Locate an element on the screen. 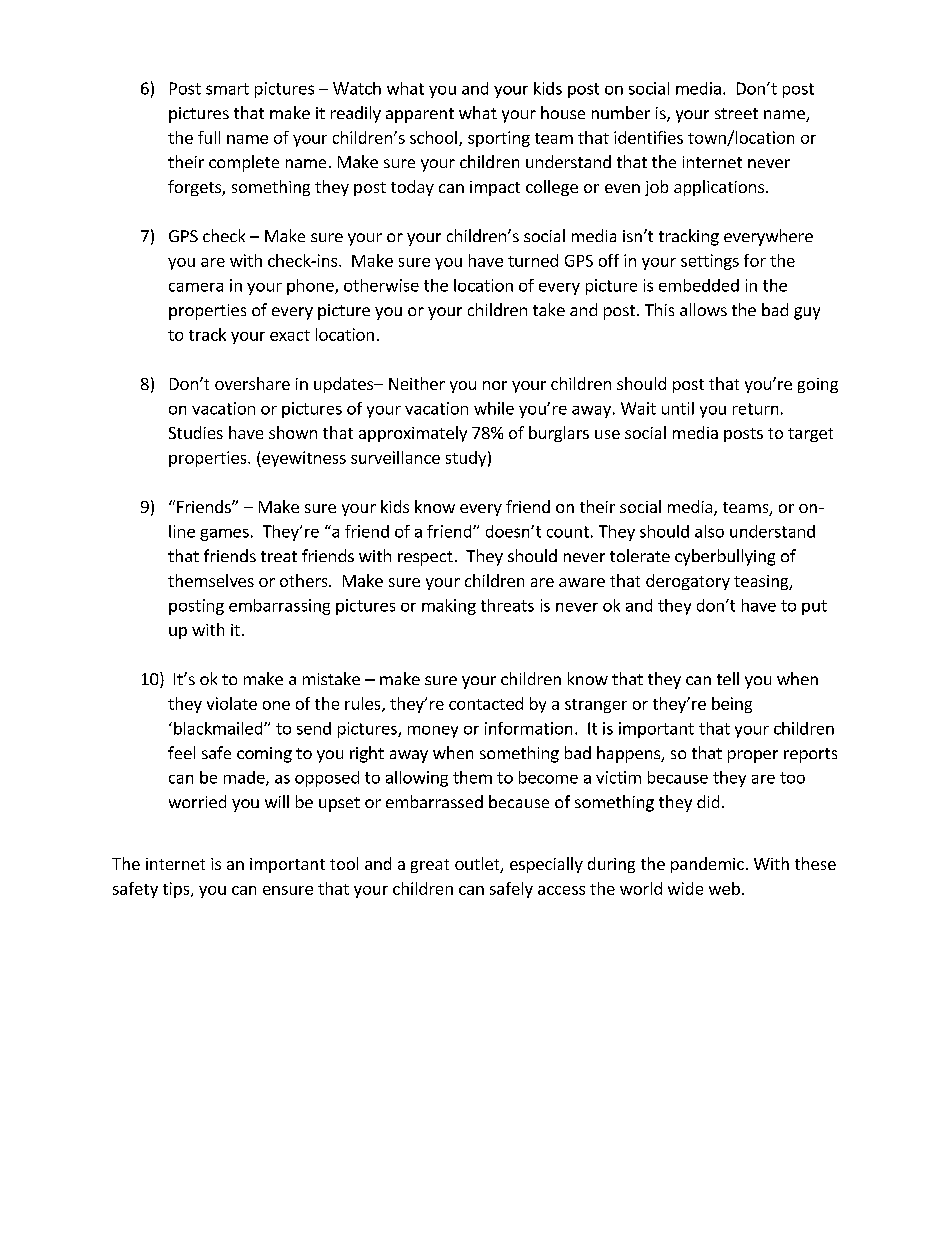 The width and height of the screenshot is (952, 1233). especially is located at coordinates (546, 865).
